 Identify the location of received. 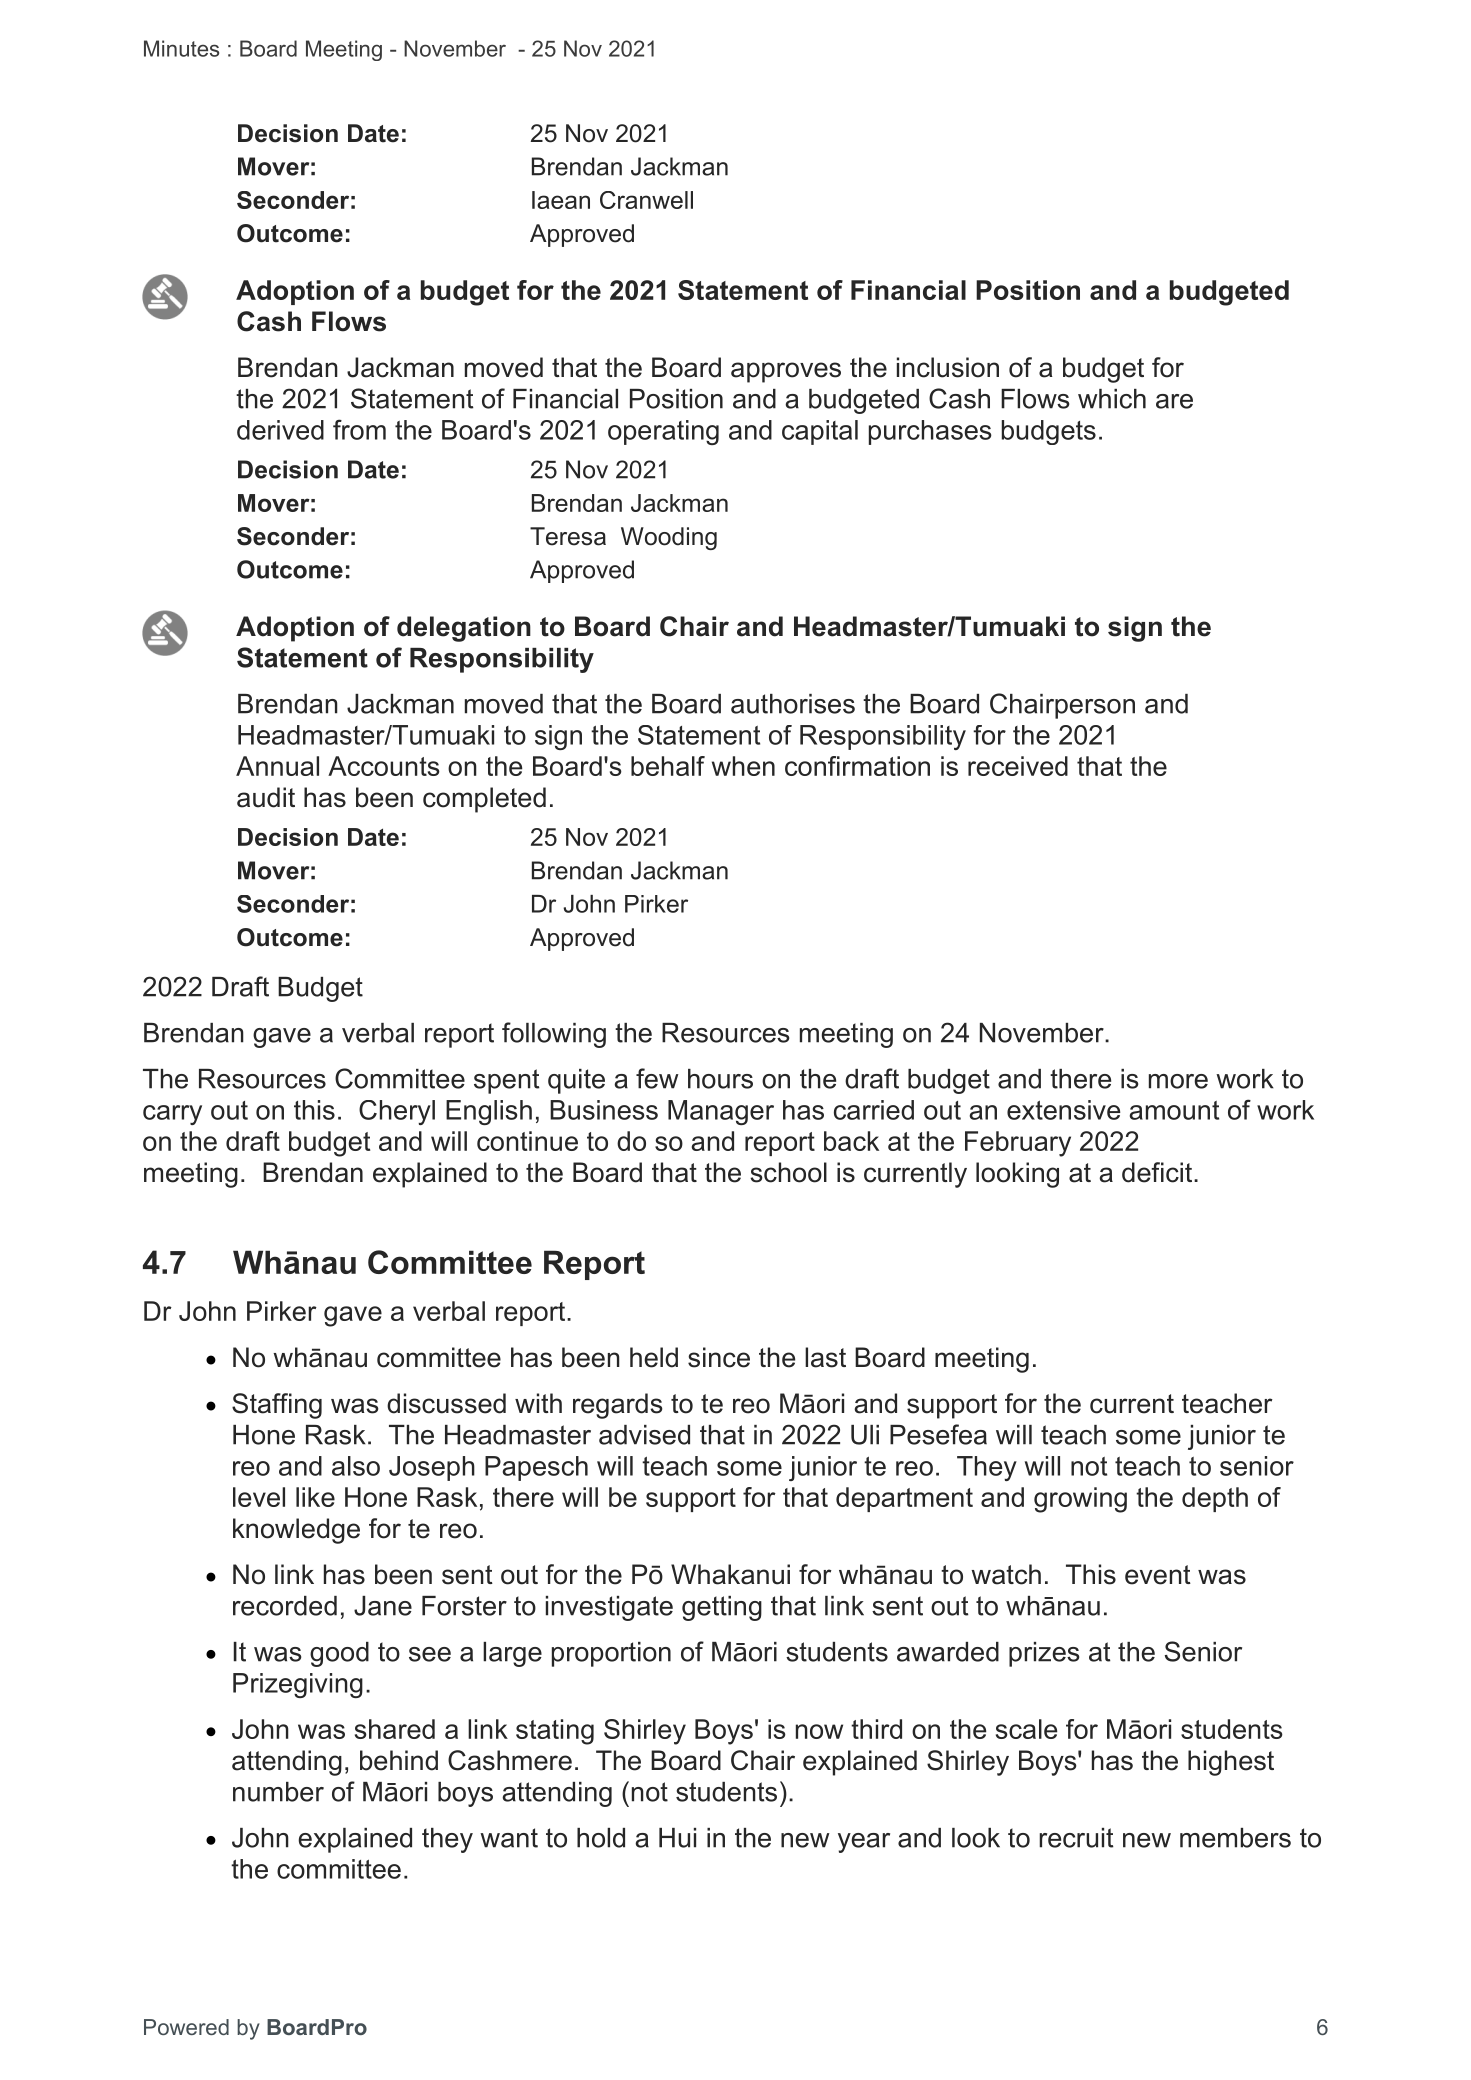
(1018, 766).
